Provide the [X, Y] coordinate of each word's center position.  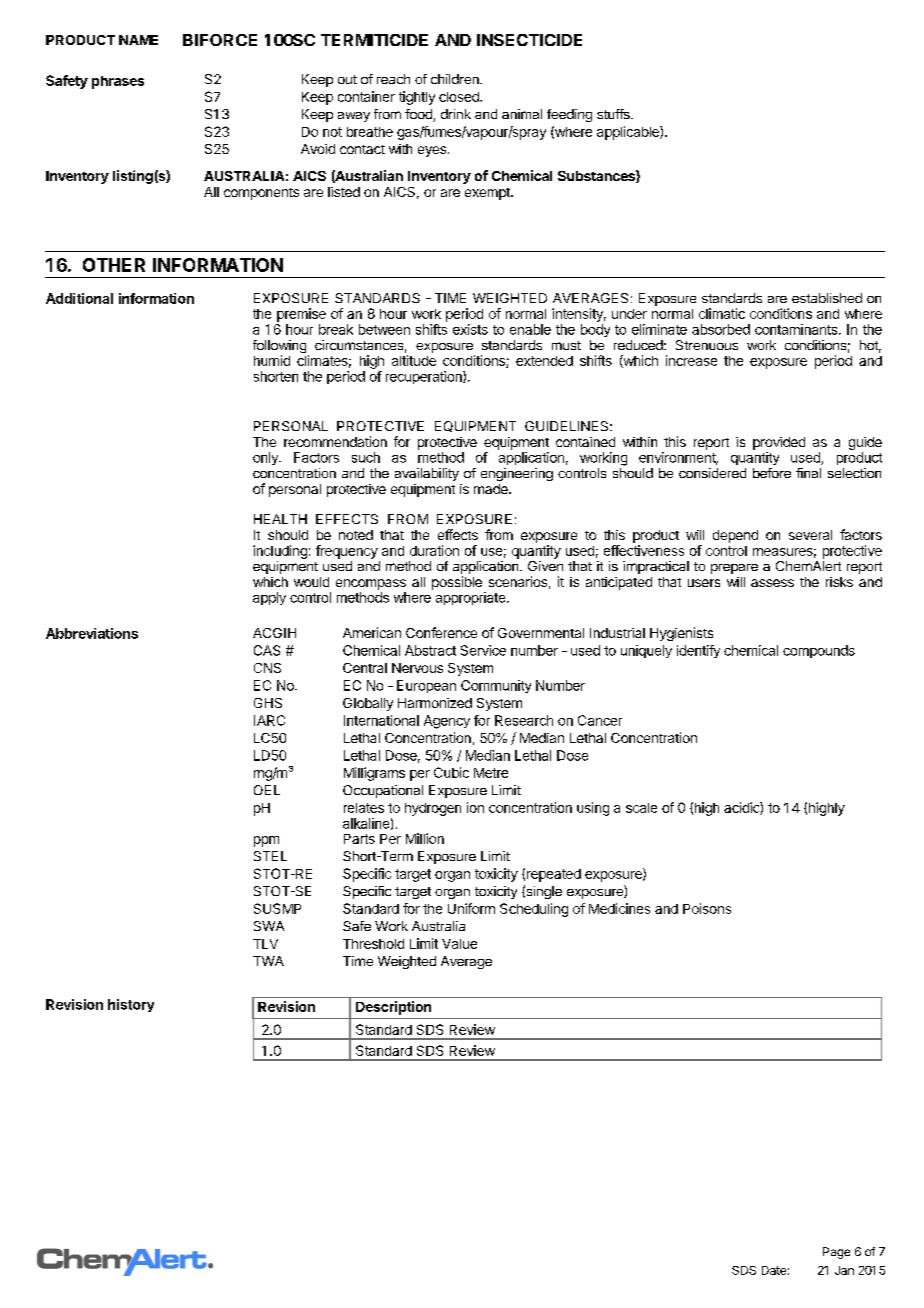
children [456, 79]
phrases [118, 82]
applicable [629, 133]
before [772, 473]
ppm [266, 841]
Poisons [707, 908]
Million [425, 838]
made [492, 489]
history [131, 1005]
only [266, 458]
